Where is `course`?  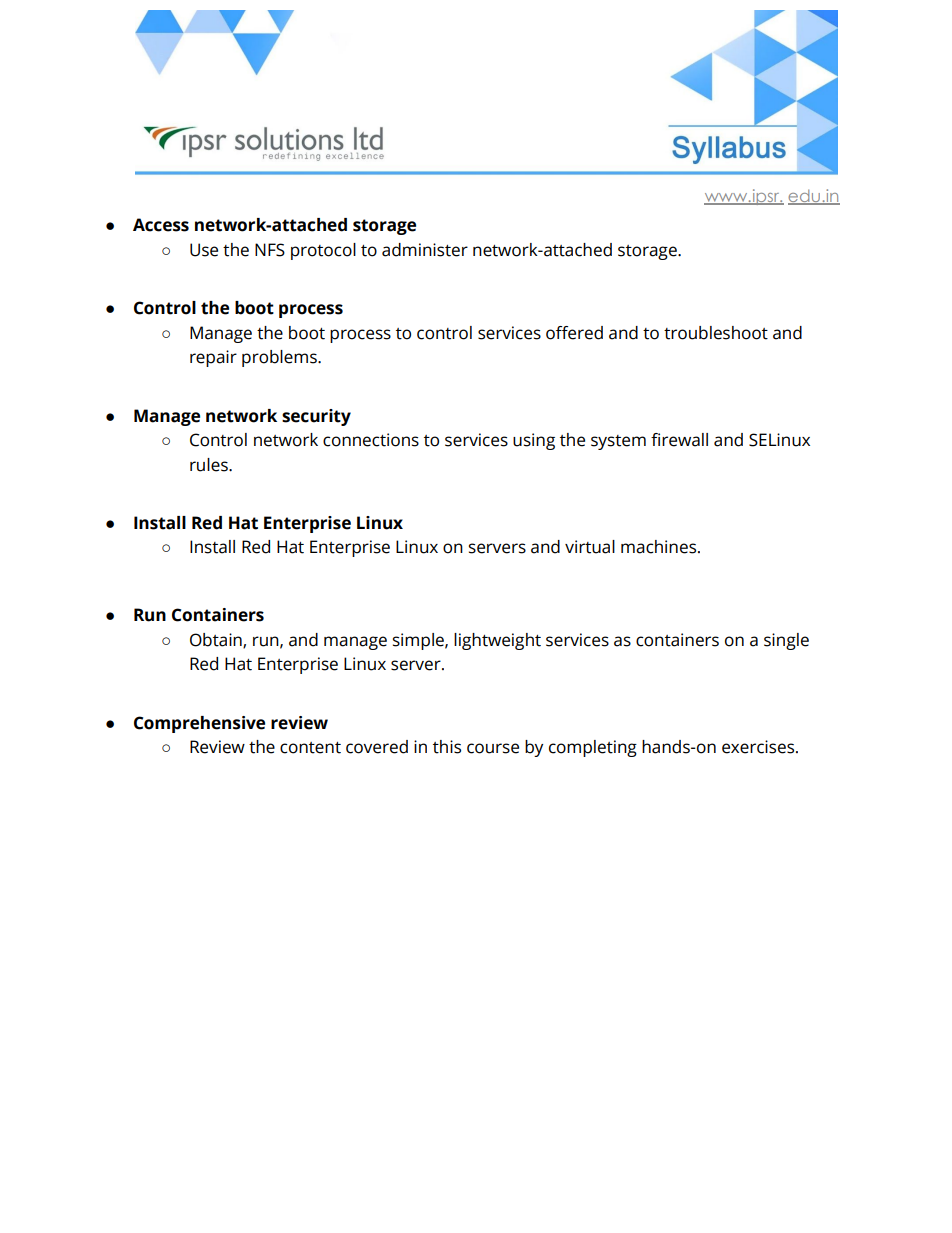 course is located at coordinates (493, 748).
